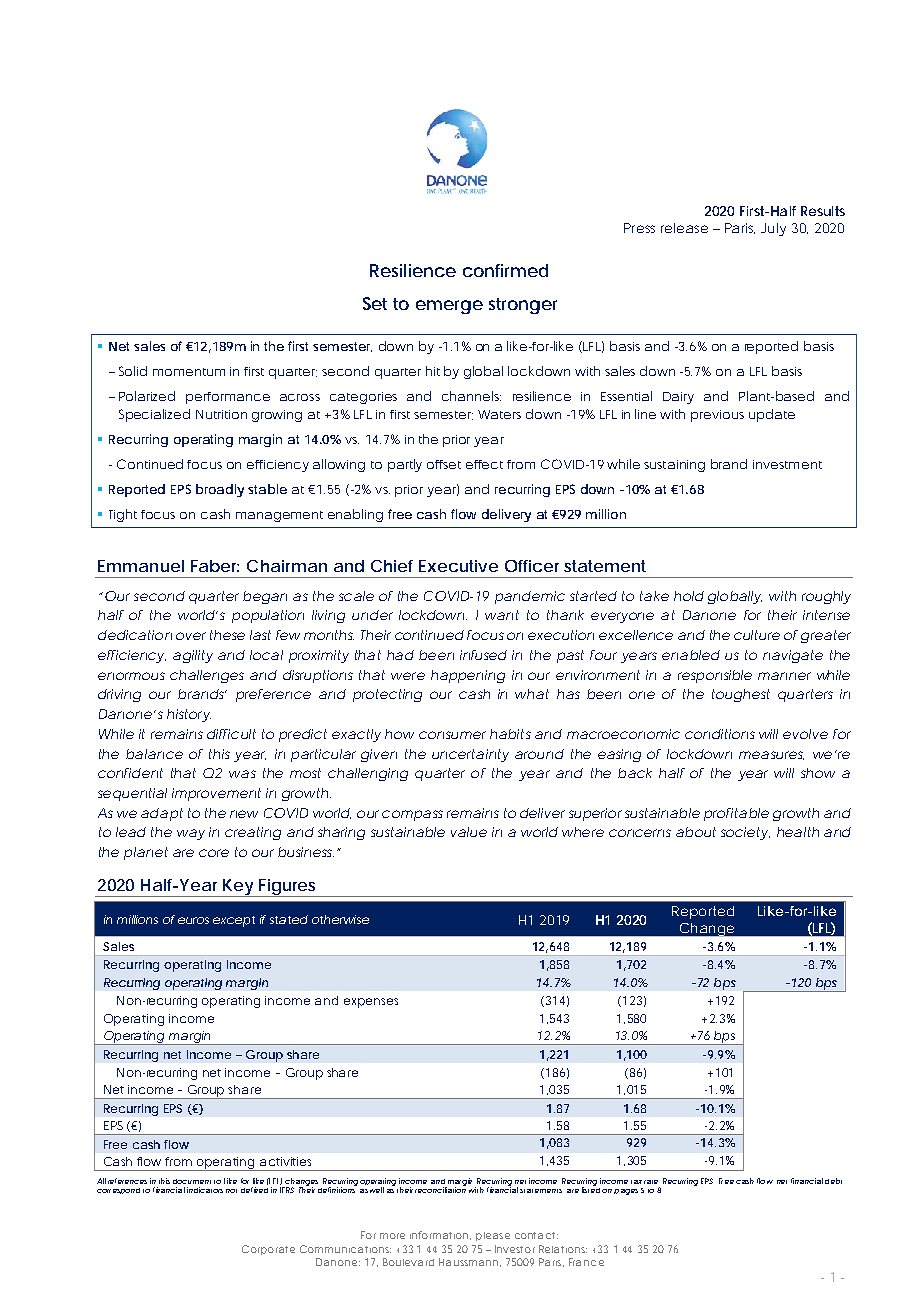 The height and width of the screenshot is (1308, 924). Describe the element at coordinates (452, 735) in the screenshot. I see `consumer` at that location.
